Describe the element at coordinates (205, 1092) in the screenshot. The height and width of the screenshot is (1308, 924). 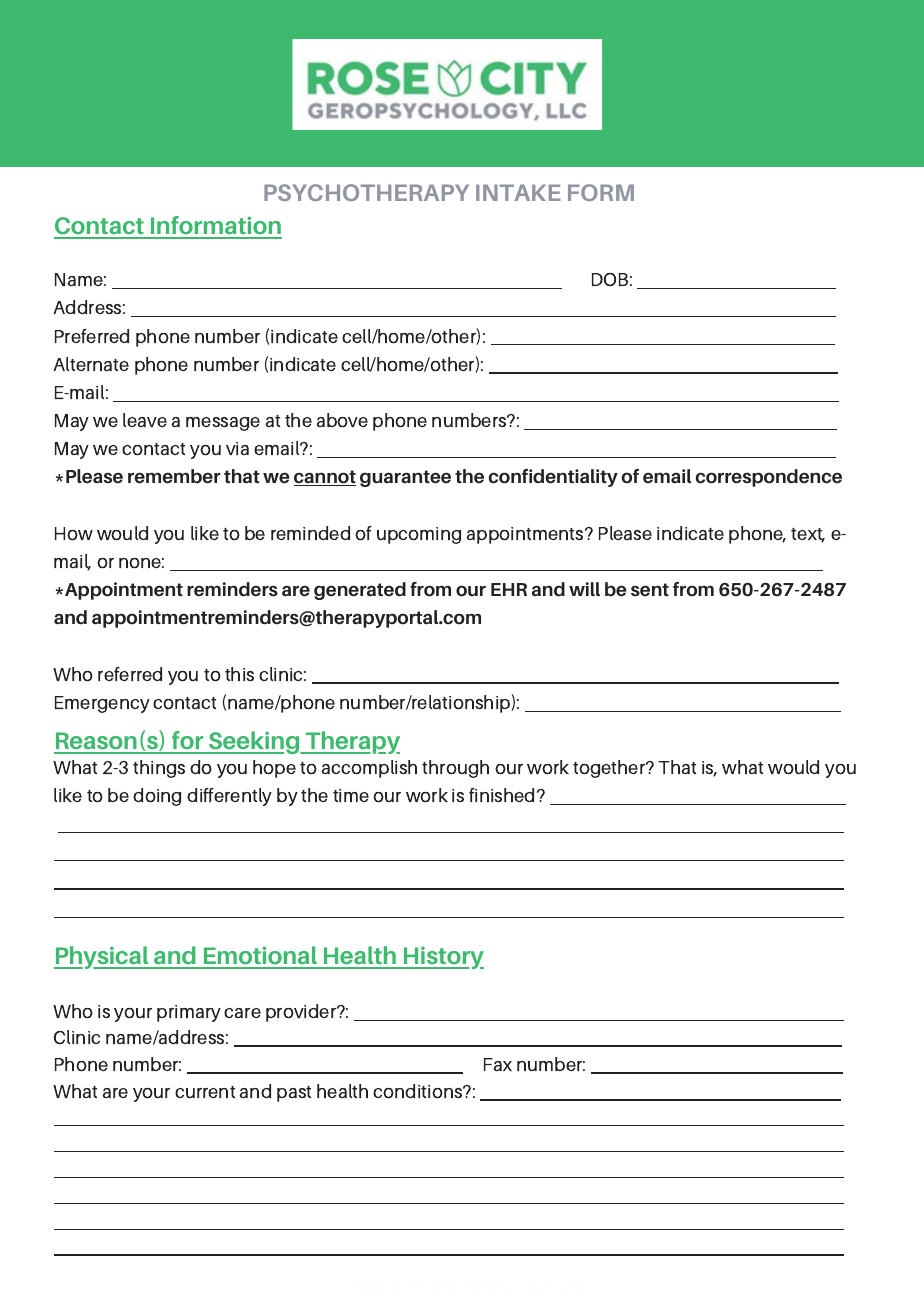
I see `current` at that location.
